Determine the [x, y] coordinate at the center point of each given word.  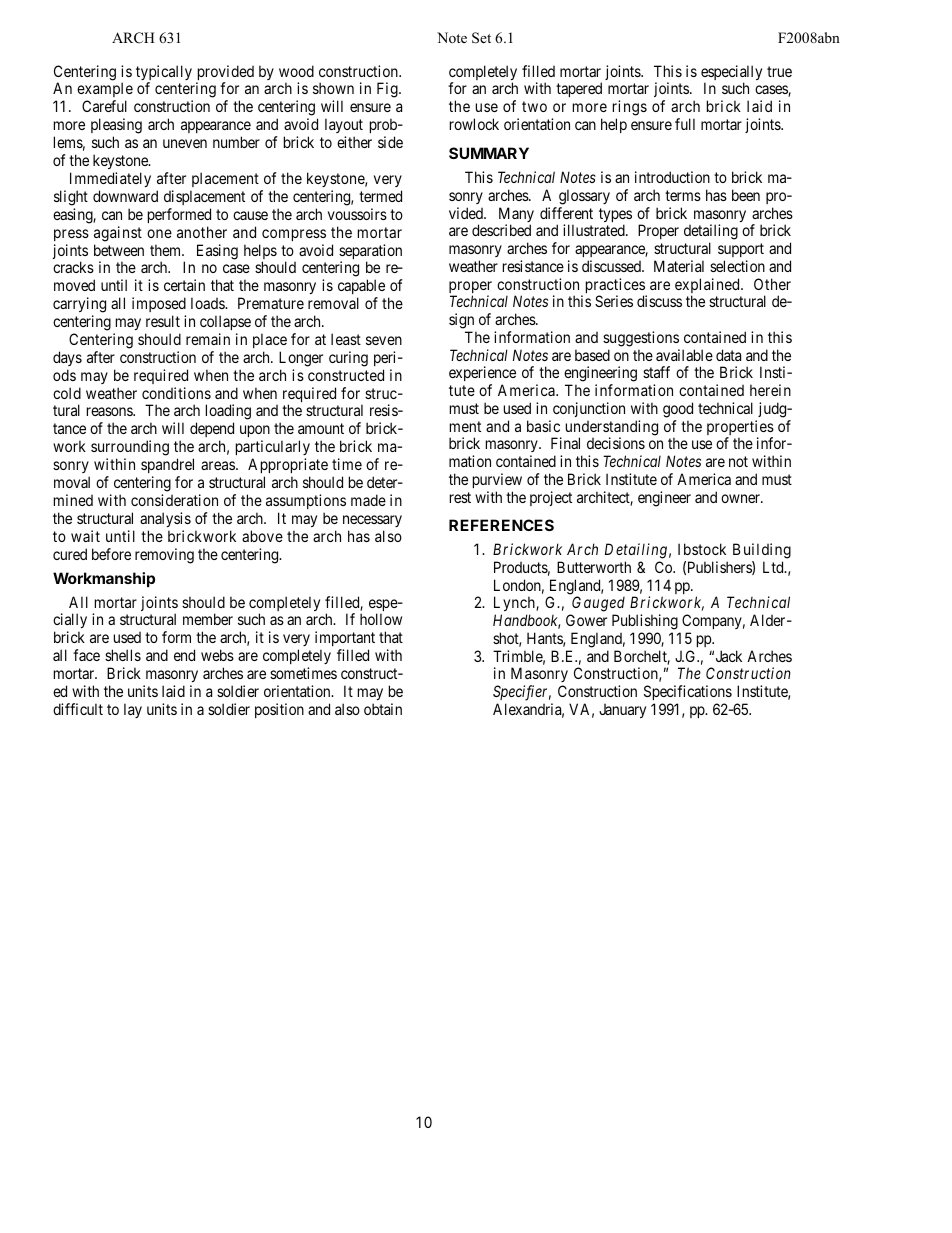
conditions [176, 393]
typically [164, 74]
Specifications [688, 692]
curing [348, 359]
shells [123, 655]
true [779, 71]
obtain [383, 709]
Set [481, 38]
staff [656, 372]
